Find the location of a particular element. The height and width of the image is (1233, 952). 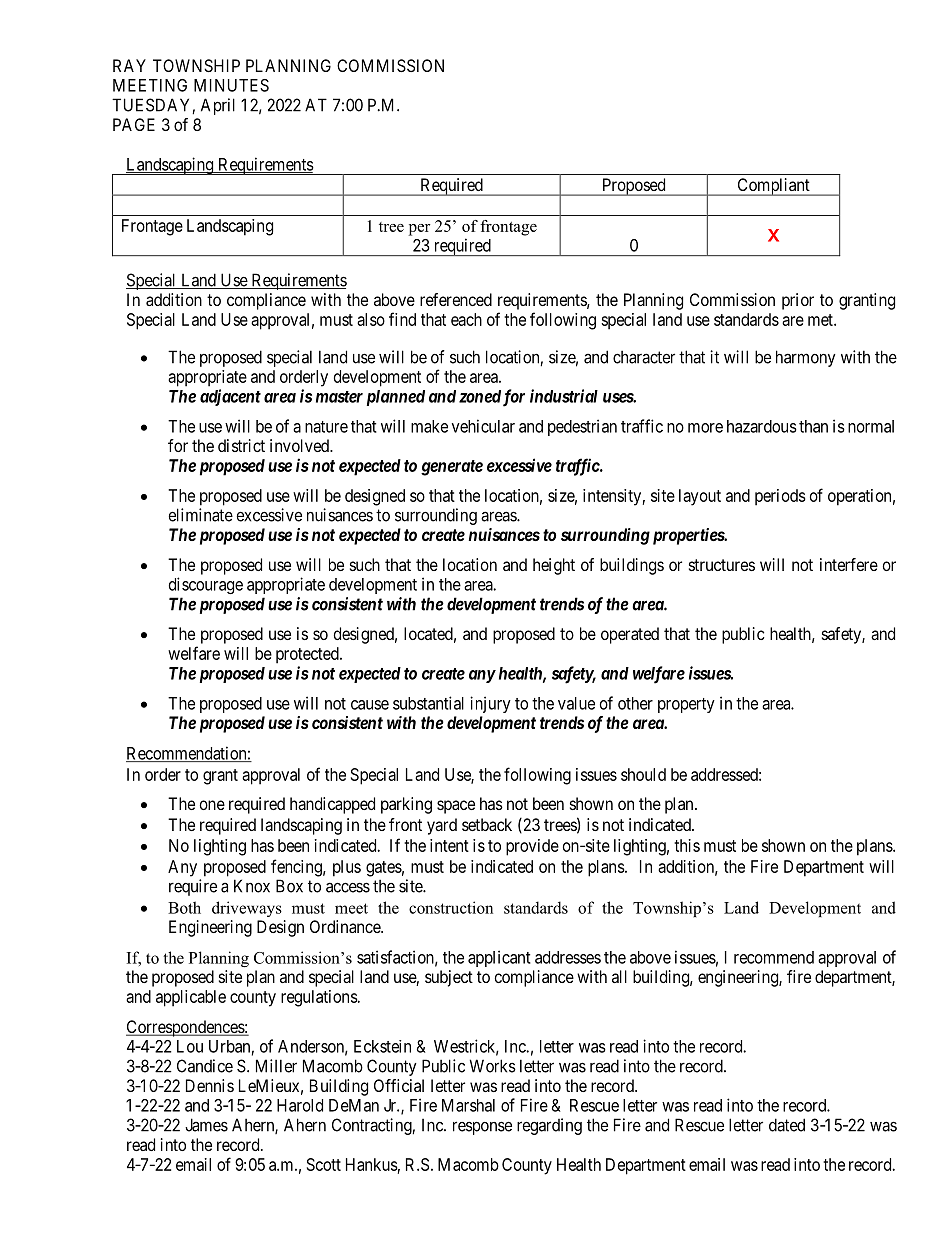

this is located at coordinates (687, 845).
